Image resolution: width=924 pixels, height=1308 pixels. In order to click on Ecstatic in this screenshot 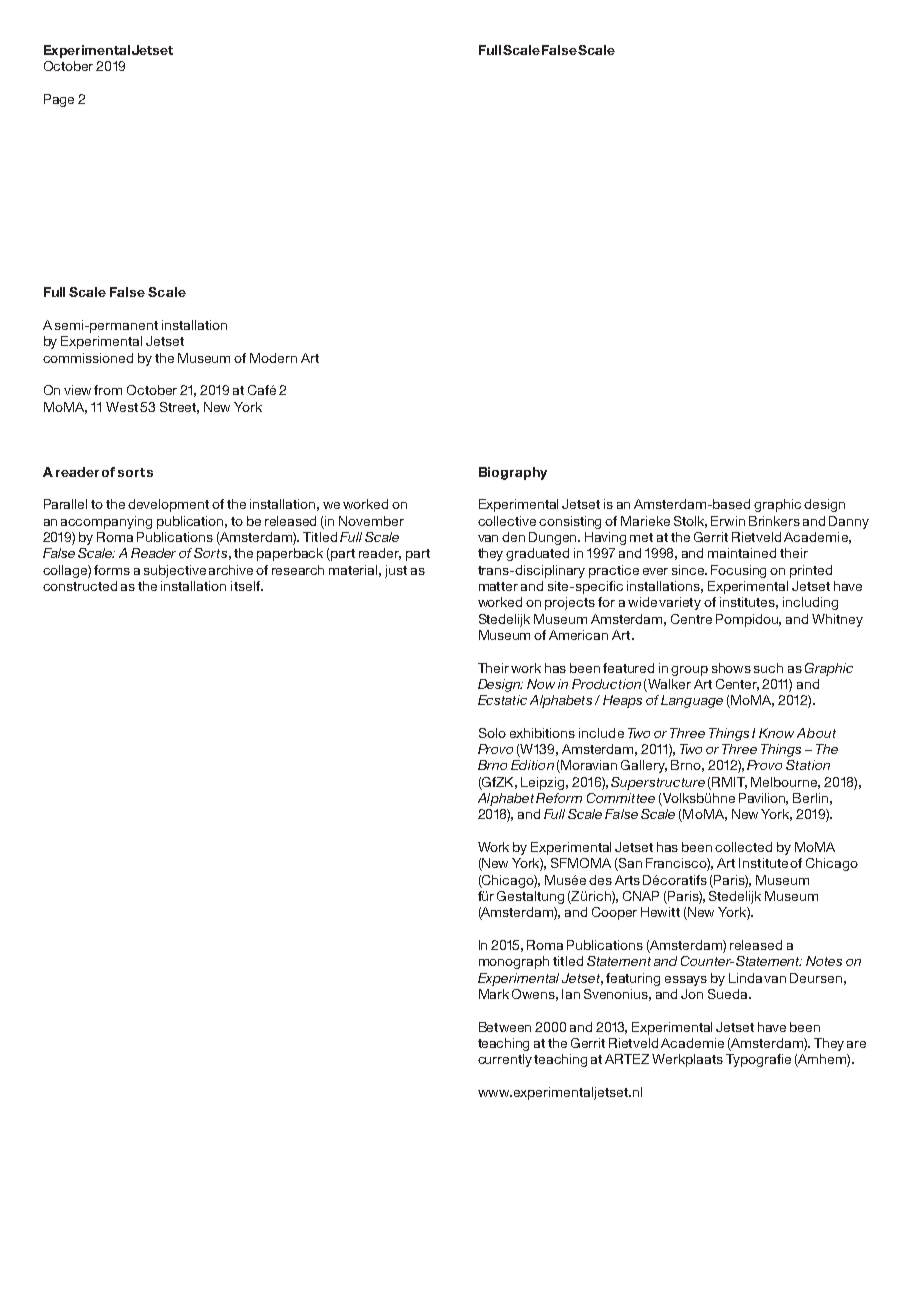, I will do `click(502, 700)`.
